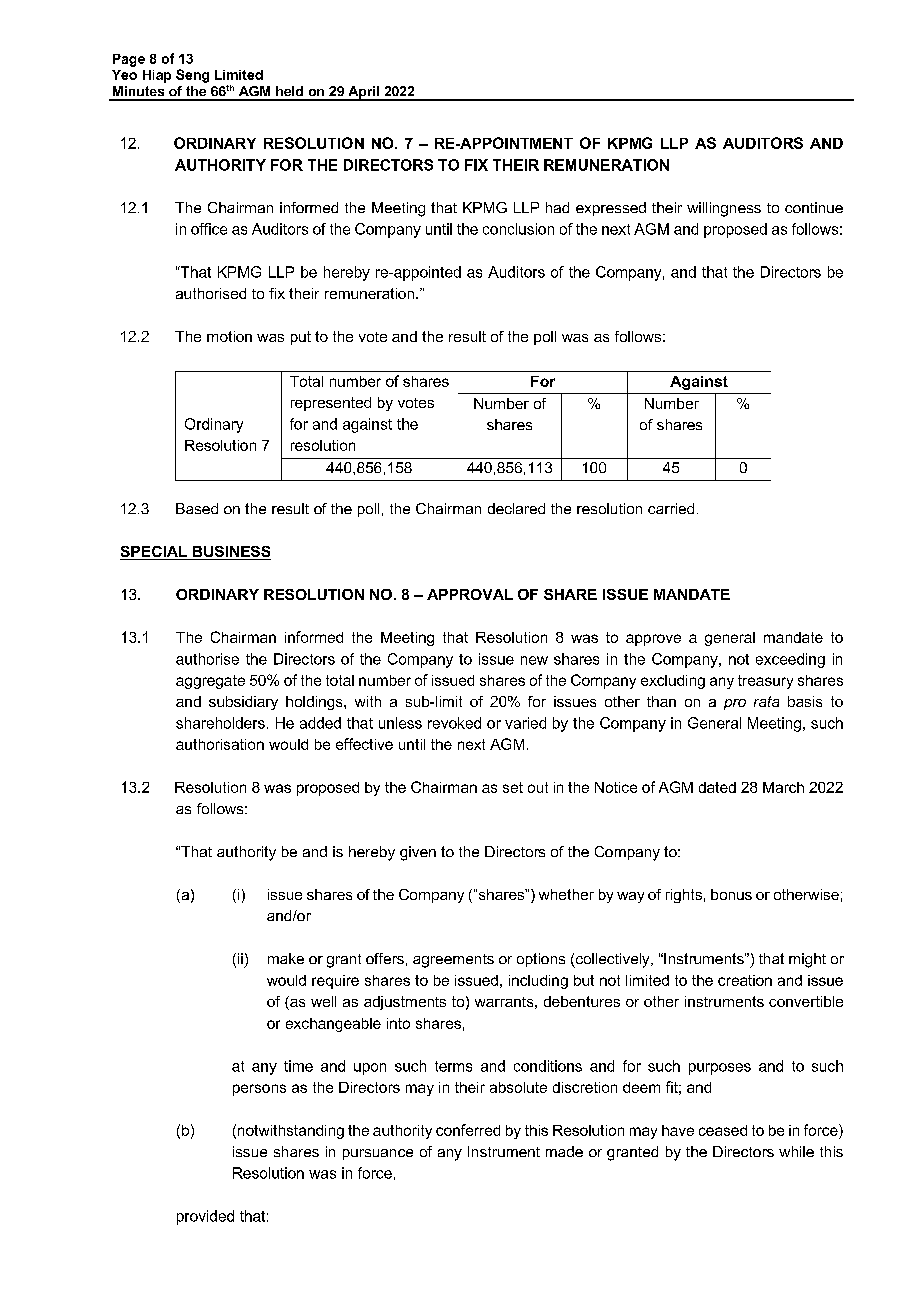 The image size is (924, 1308). Describe the element at coordinates (210, 682) in the screenshot. I see `aggregate` at that location.
